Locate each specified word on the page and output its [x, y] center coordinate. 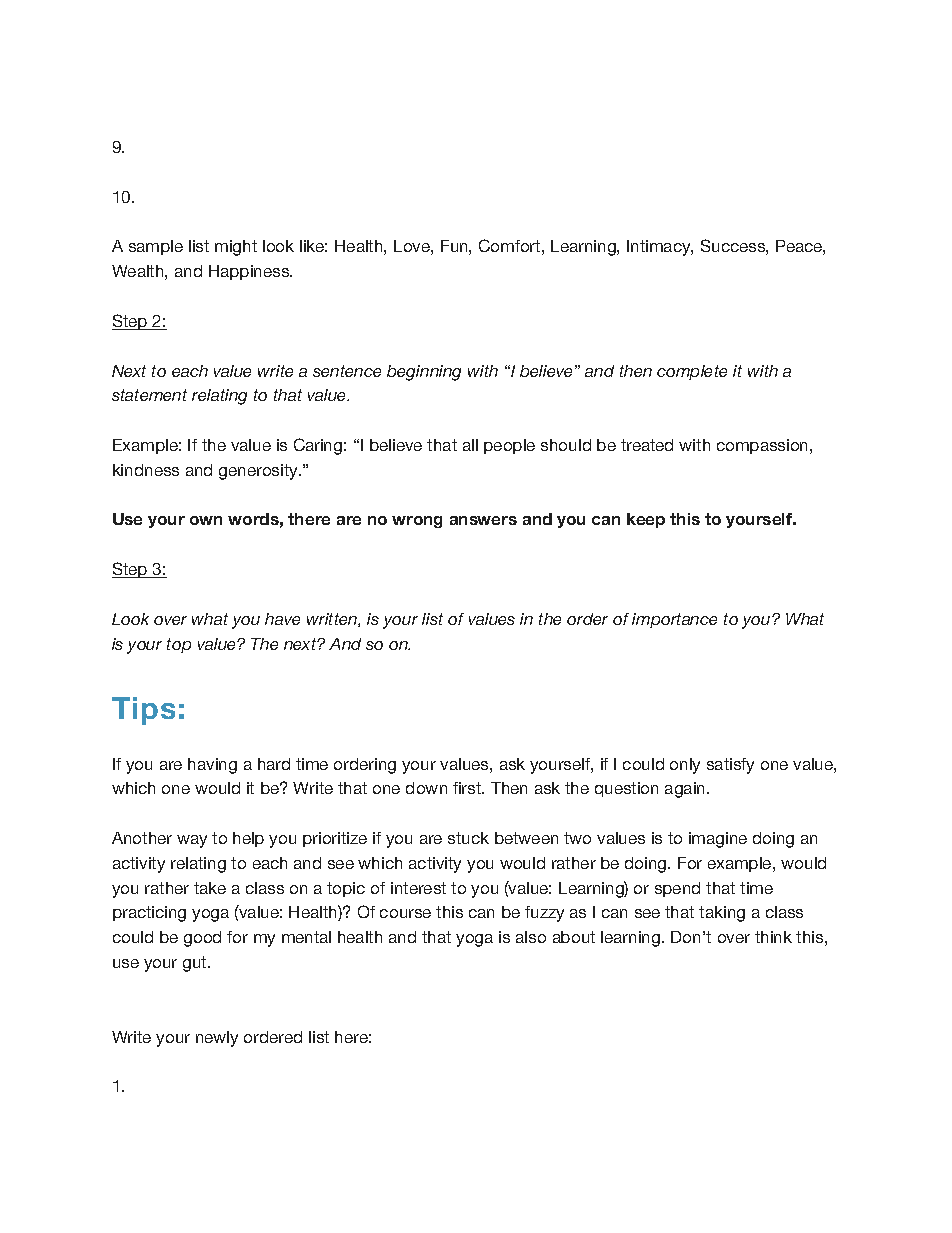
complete [692, 372]
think [773, 937]
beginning [424, 373]
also [531, 937]
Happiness [250, 272]
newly [217, 1039]
